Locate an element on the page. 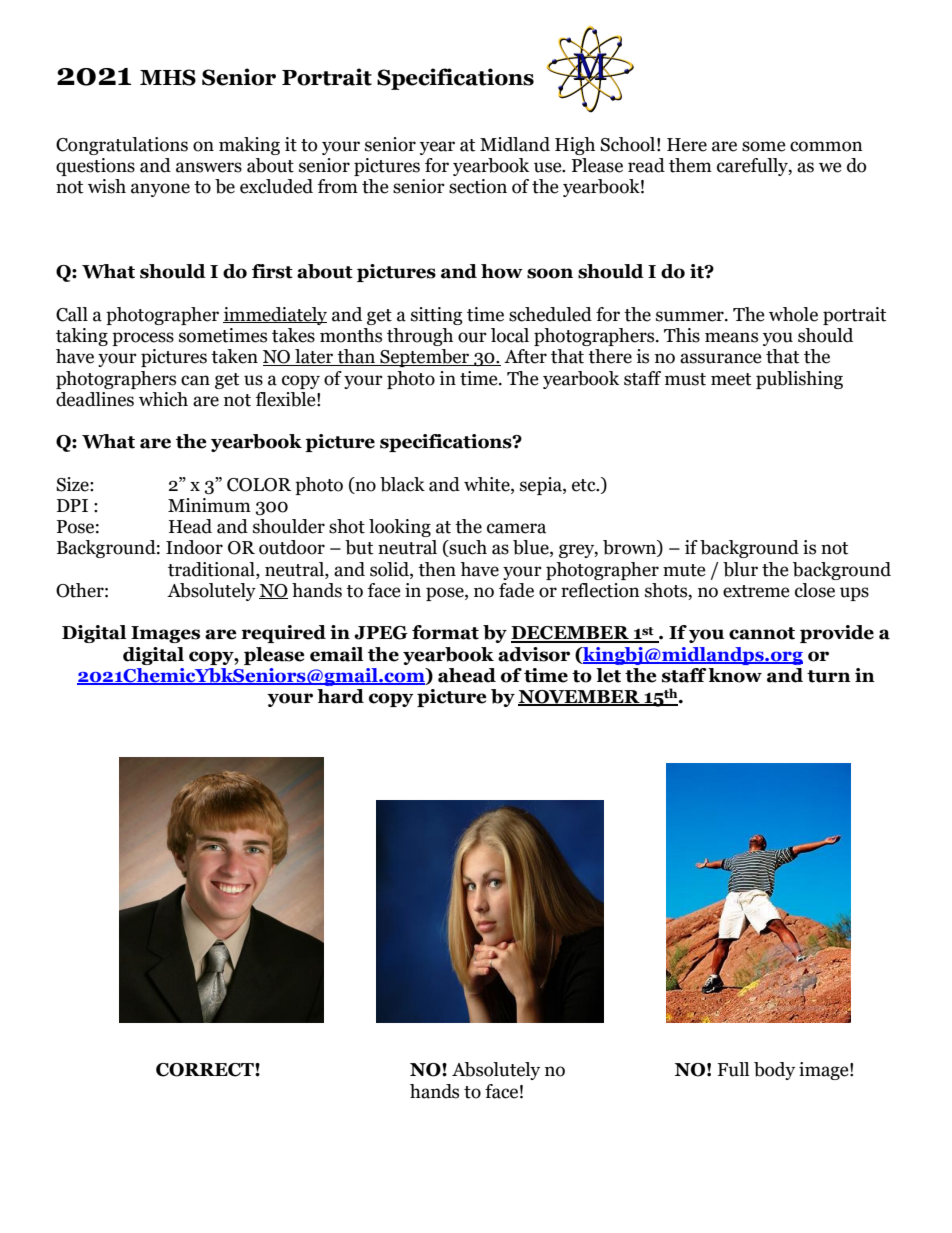 Image resolution: width=952 pixels, height=1233 pixels. body is located at coordinates (774, 1071).
